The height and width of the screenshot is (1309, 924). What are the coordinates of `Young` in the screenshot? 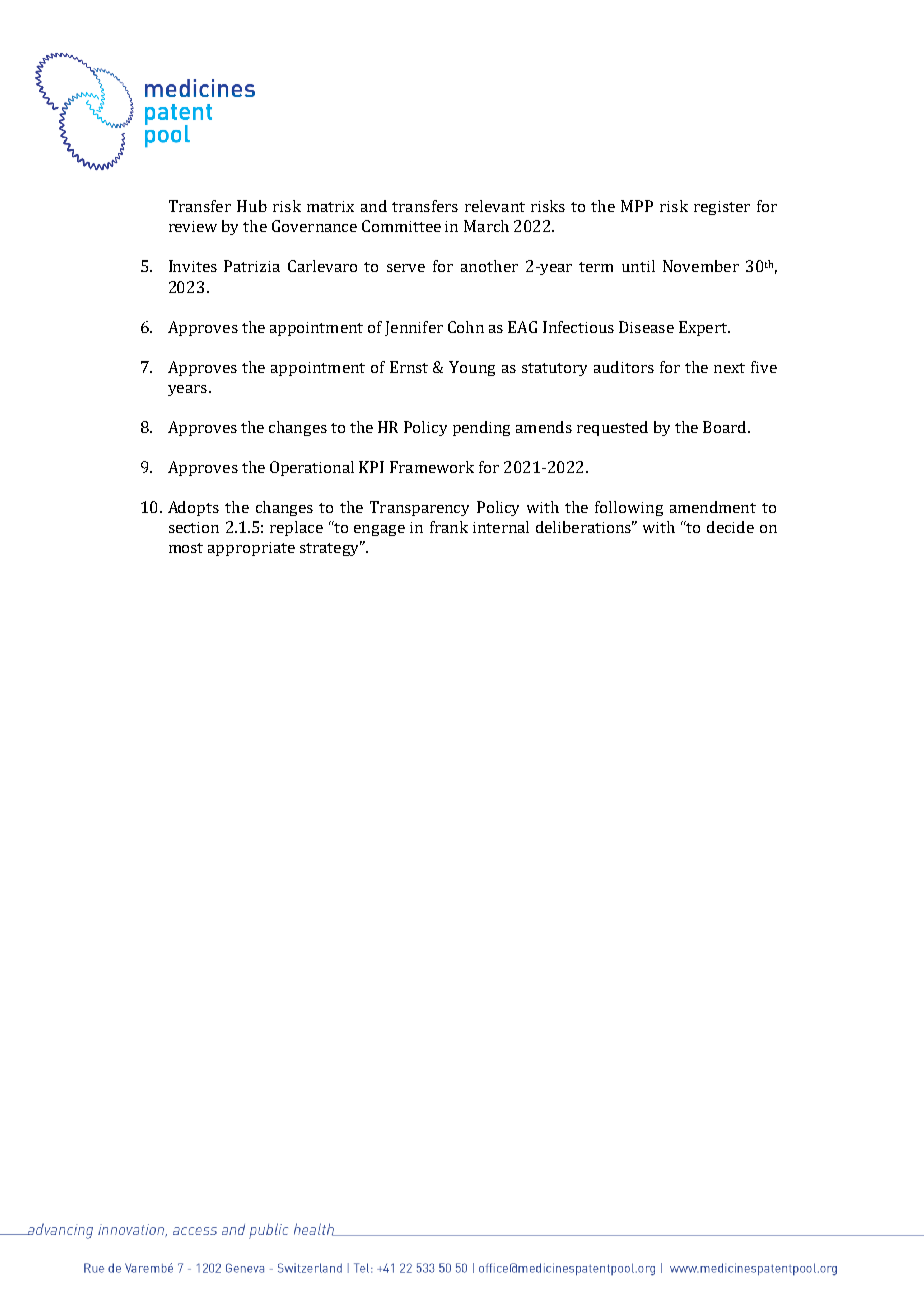 It's located at (472, 368).
